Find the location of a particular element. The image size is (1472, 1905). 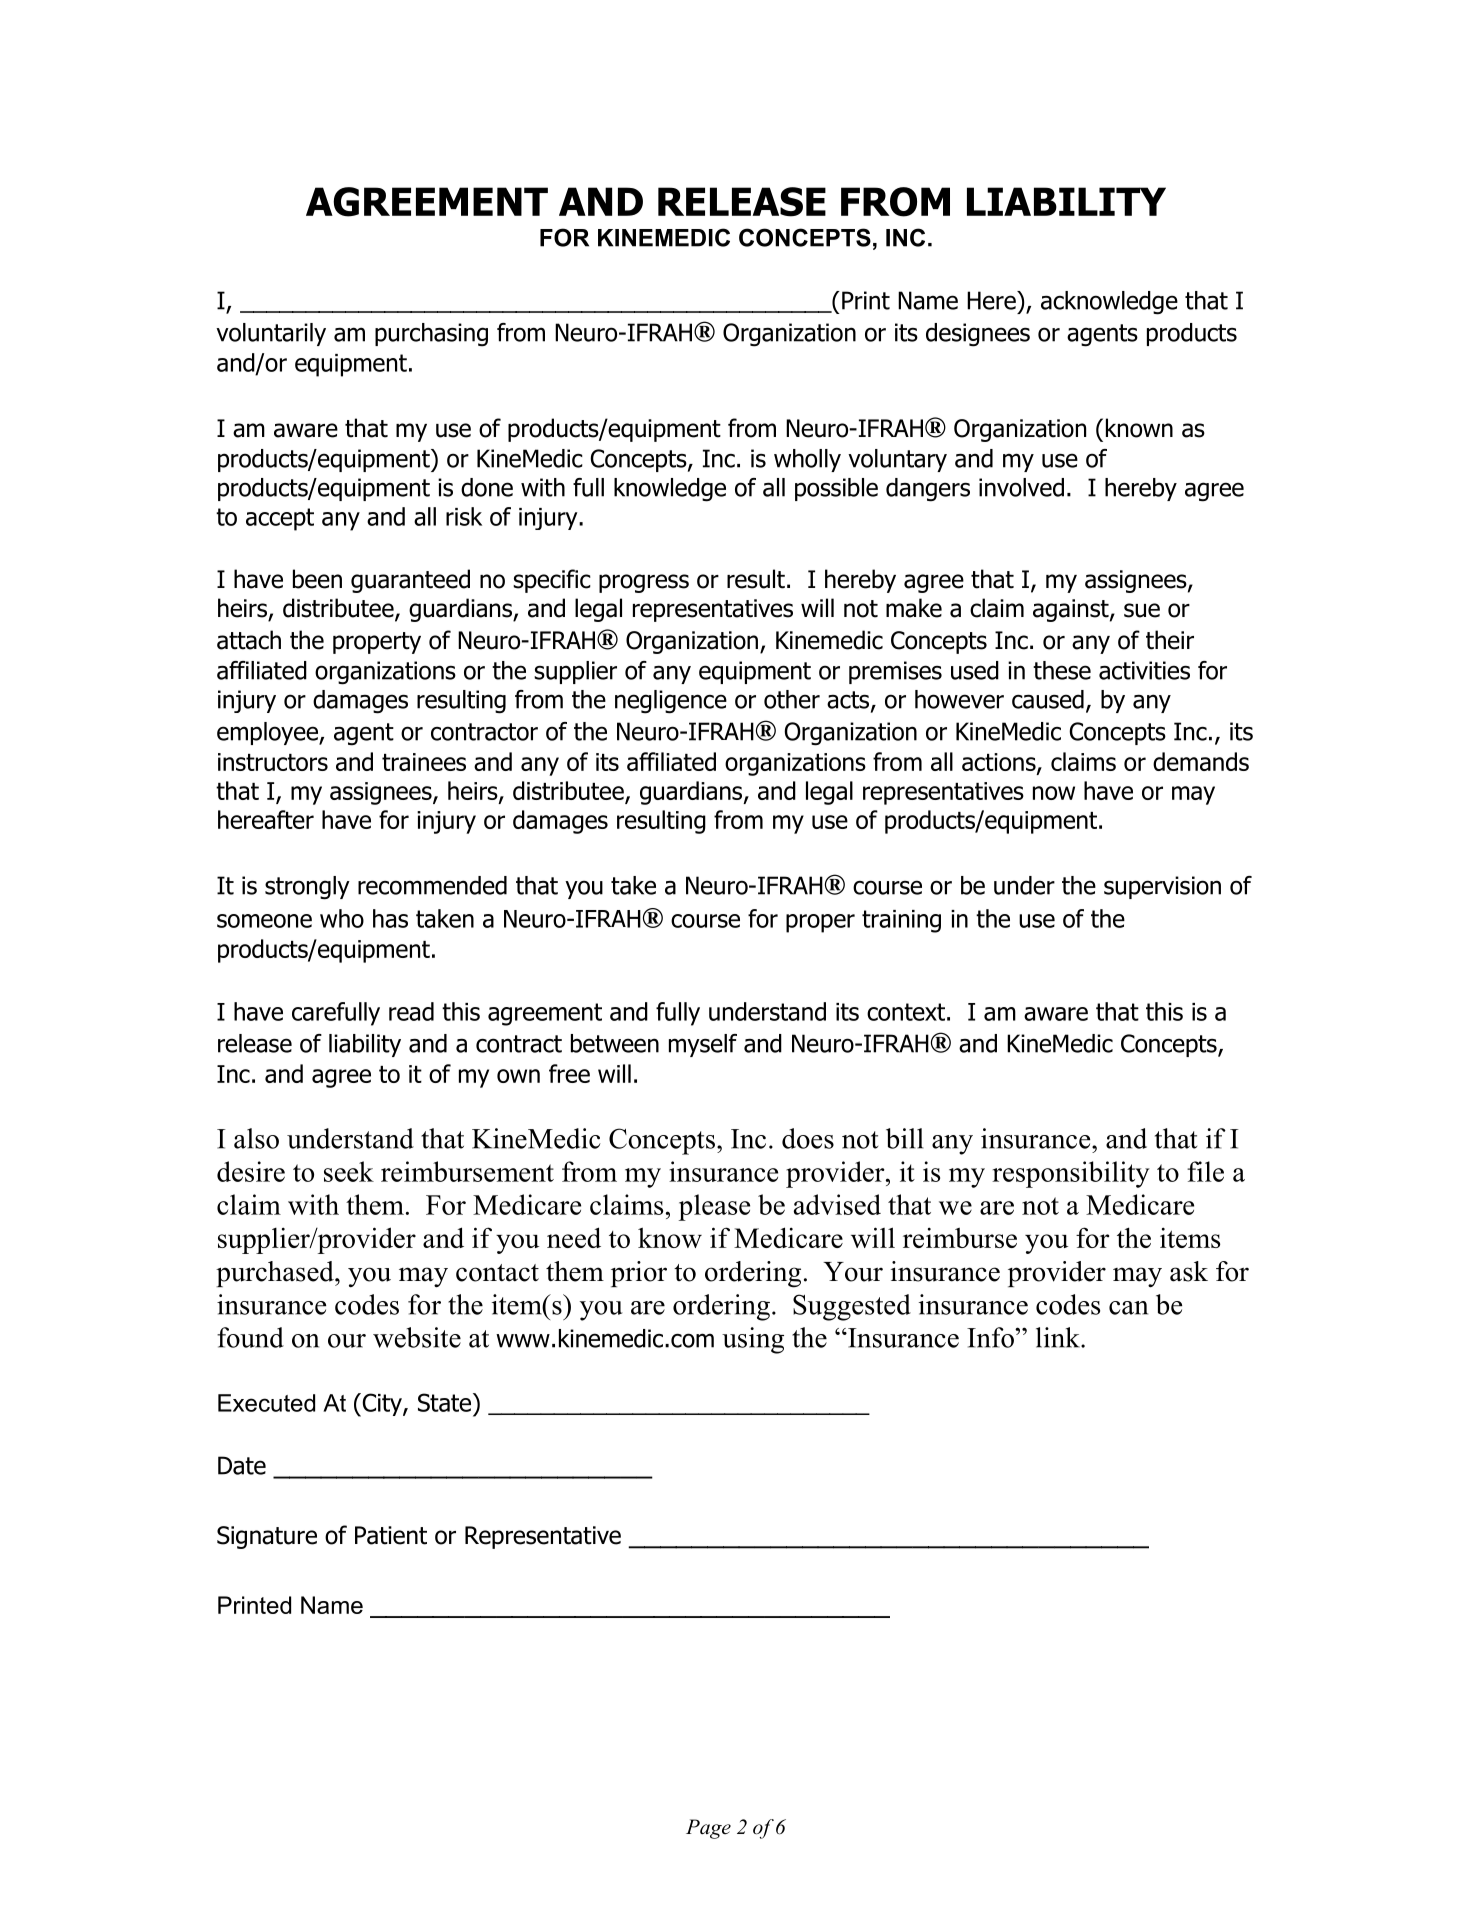

Patient is located at coordinates (391, 1535).
